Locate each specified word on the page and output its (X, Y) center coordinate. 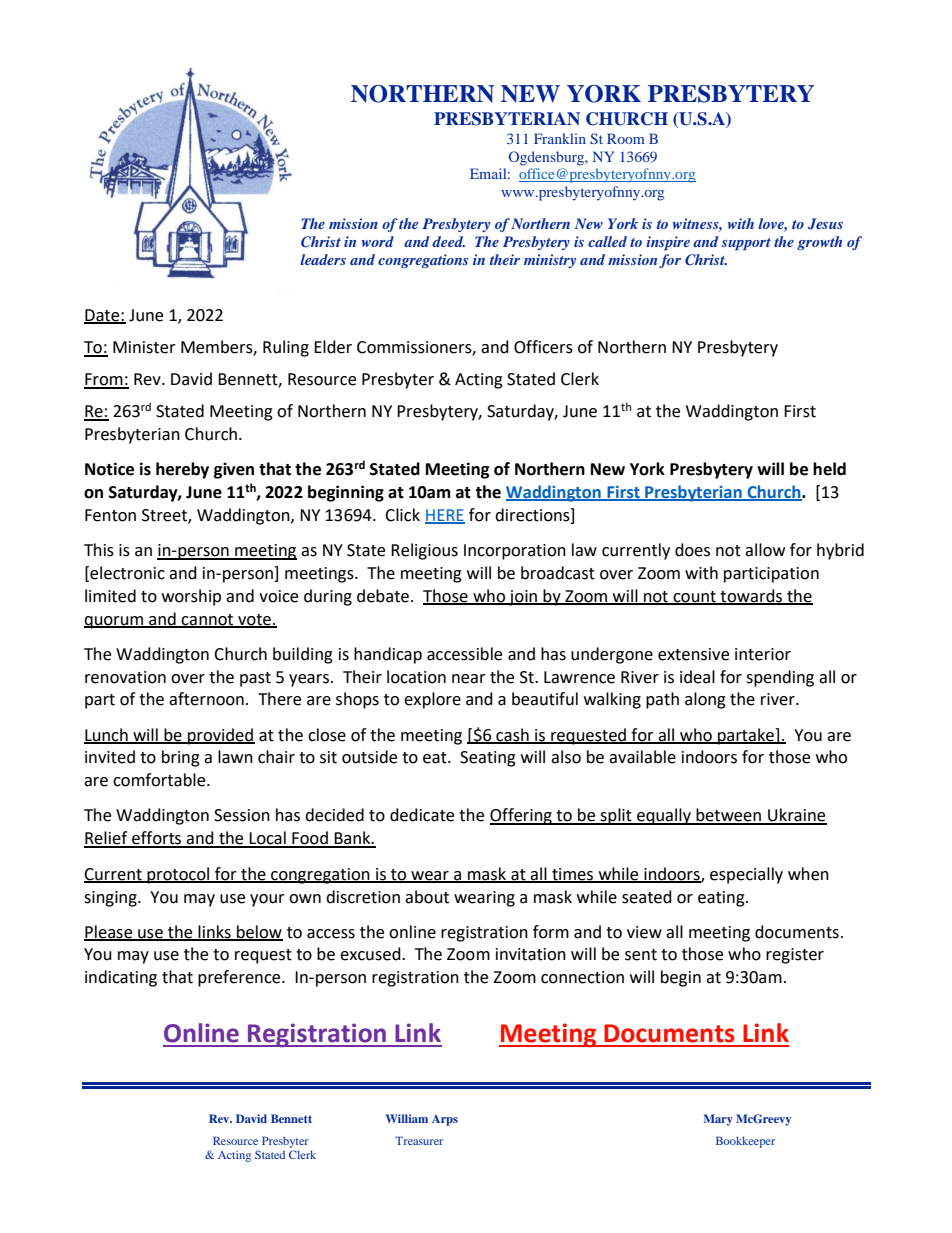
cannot (208, 620)
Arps (445, 1120)
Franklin (560, 138)
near (469, 679)
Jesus (825, 224)
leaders (323, 259)
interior (763, 654)
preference (240, 978)
